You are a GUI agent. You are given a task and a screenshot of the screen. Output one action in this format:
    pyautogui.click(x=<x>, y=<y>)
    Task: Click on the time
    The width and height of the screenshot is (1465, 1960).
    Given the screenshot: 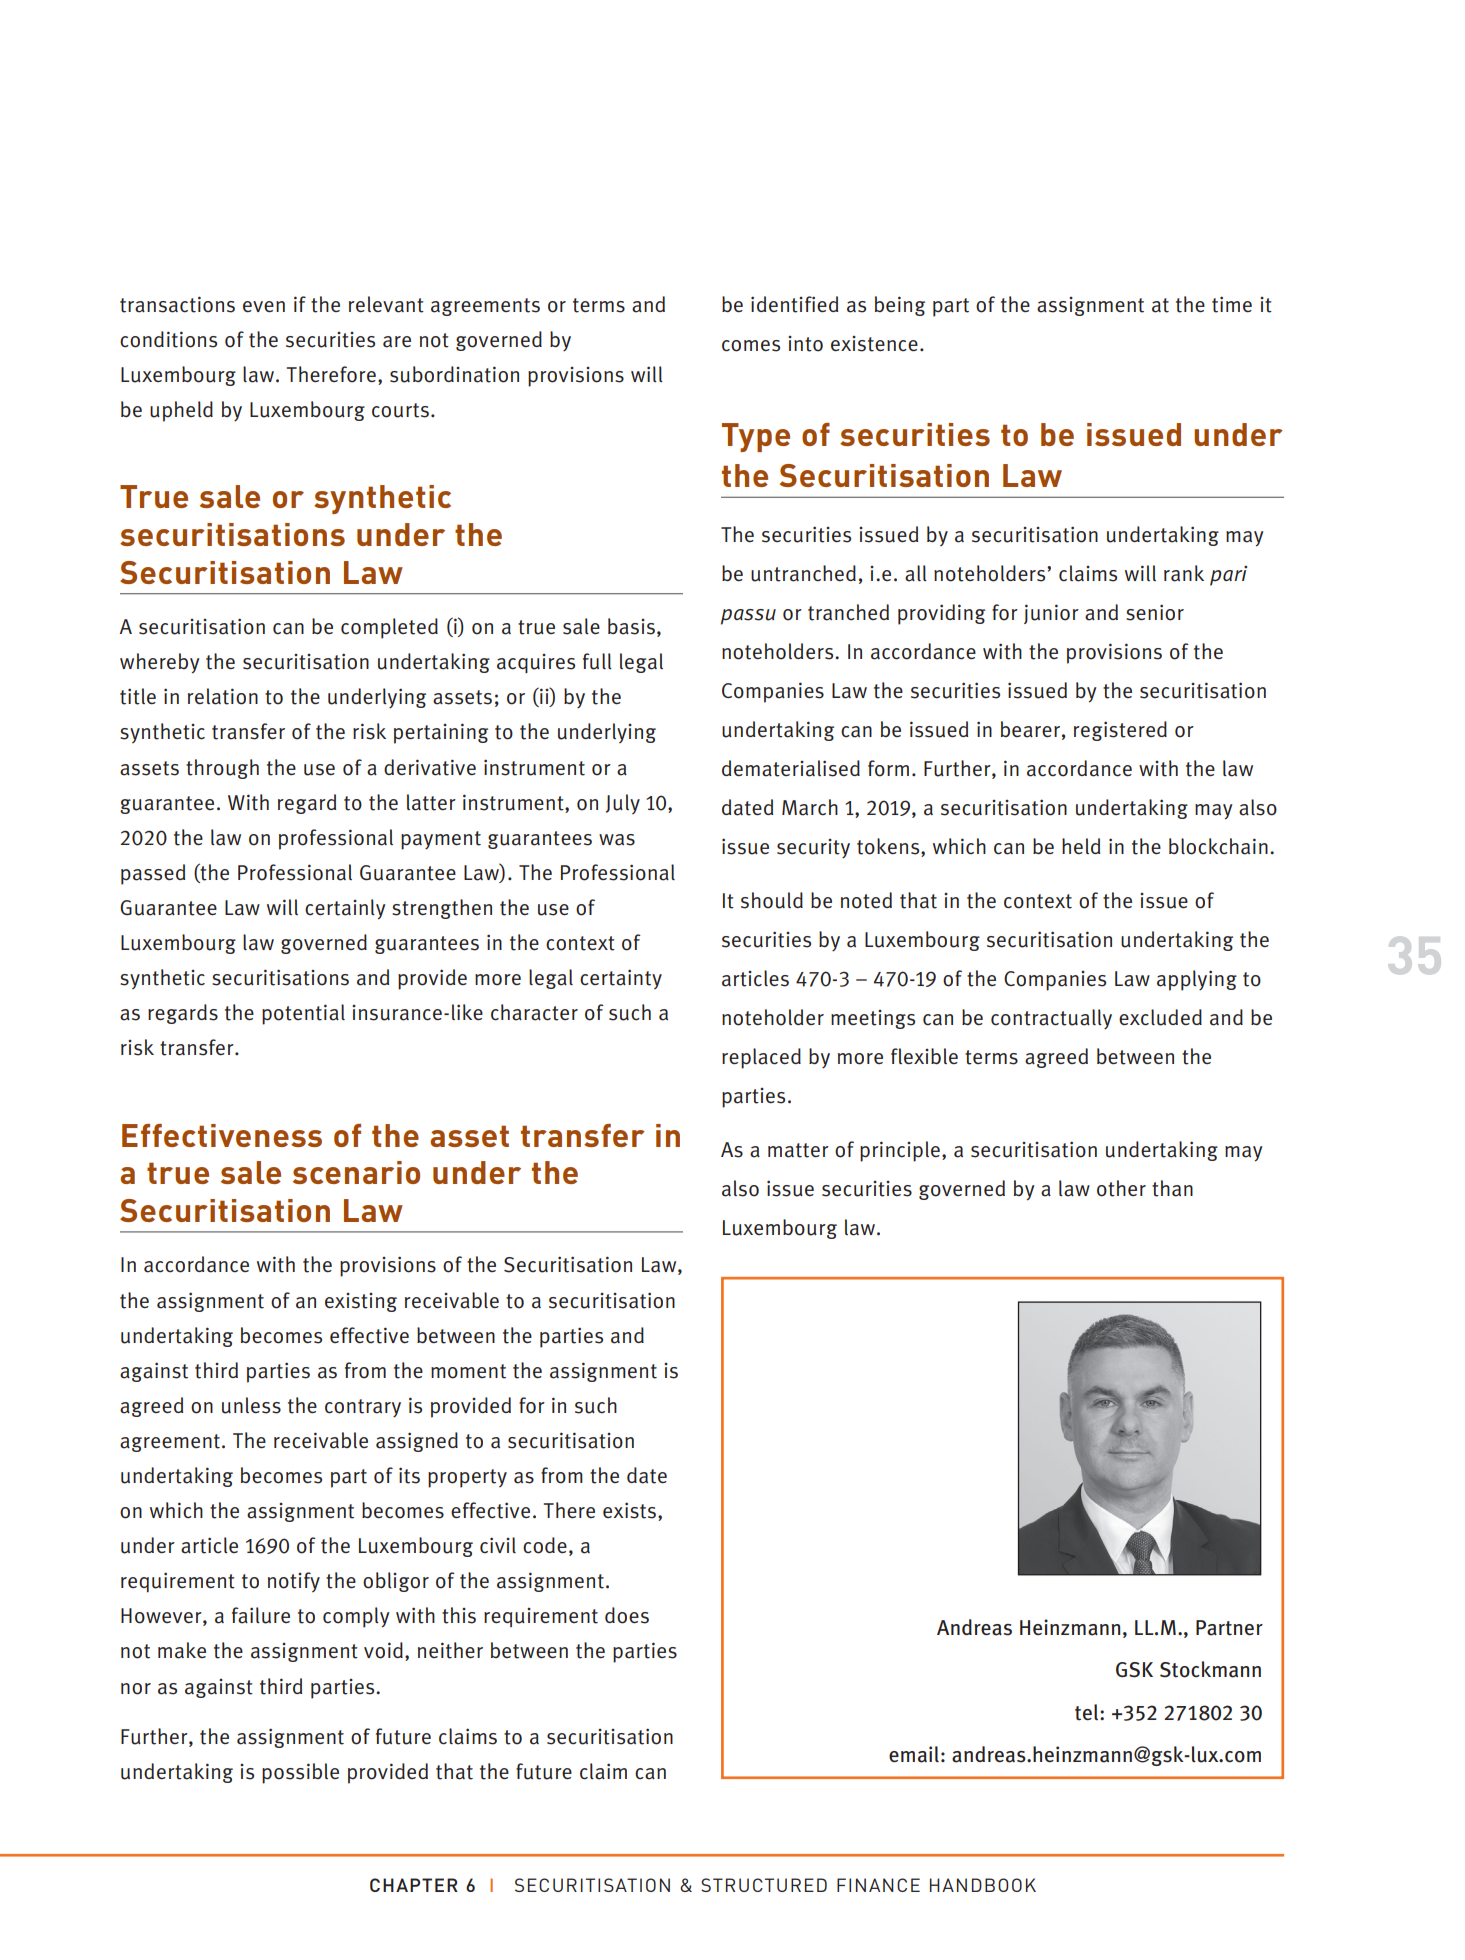 What is the action you would take?
    pyautogui.click(x=1232, y=304)
